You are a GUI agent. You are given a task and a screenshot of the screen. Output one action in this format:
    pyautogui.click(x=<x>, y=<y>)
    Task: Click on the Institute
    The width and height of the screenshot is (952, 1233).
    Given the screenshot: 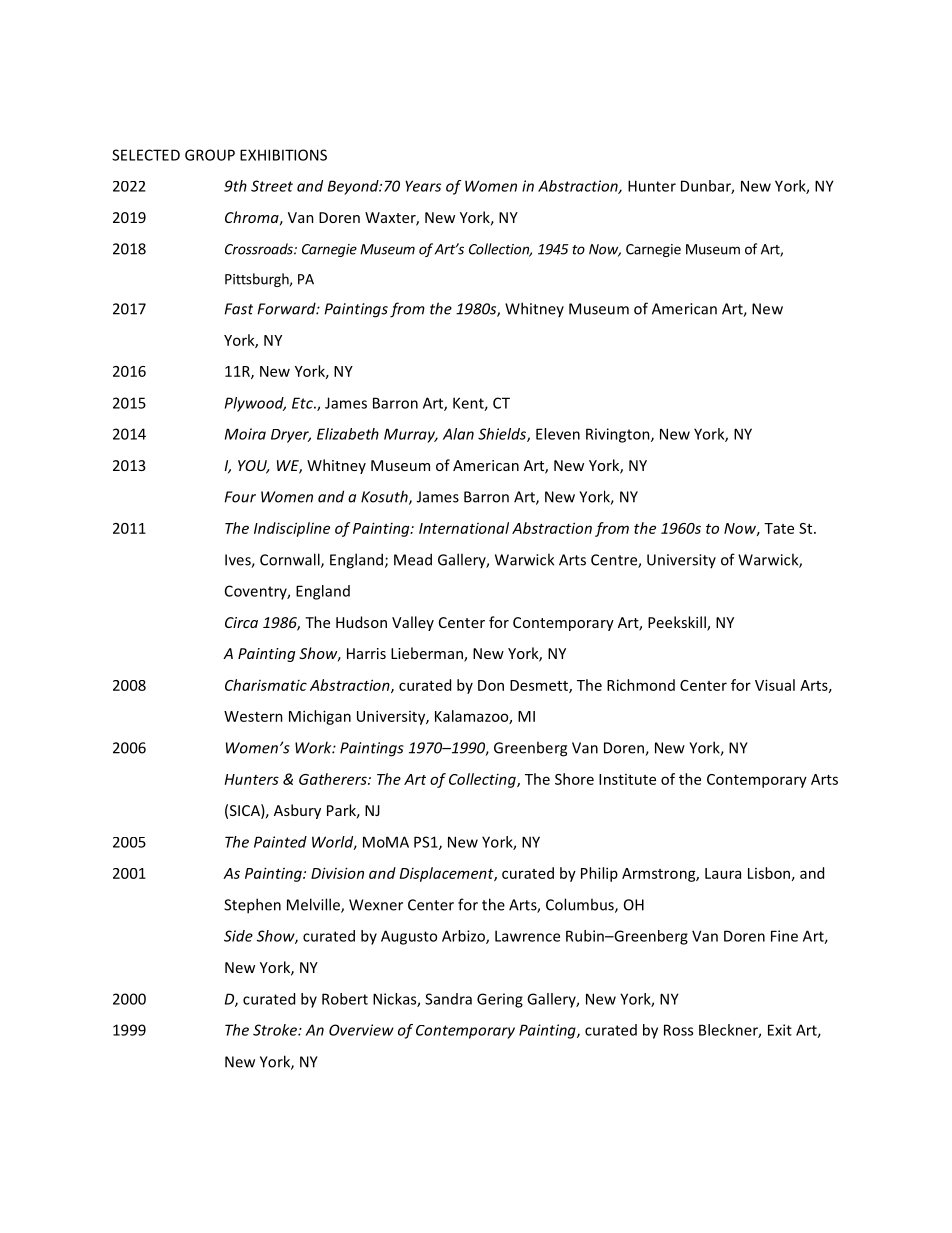 What is the action you would take?
    pyautogui.click(x=627, y=779)
